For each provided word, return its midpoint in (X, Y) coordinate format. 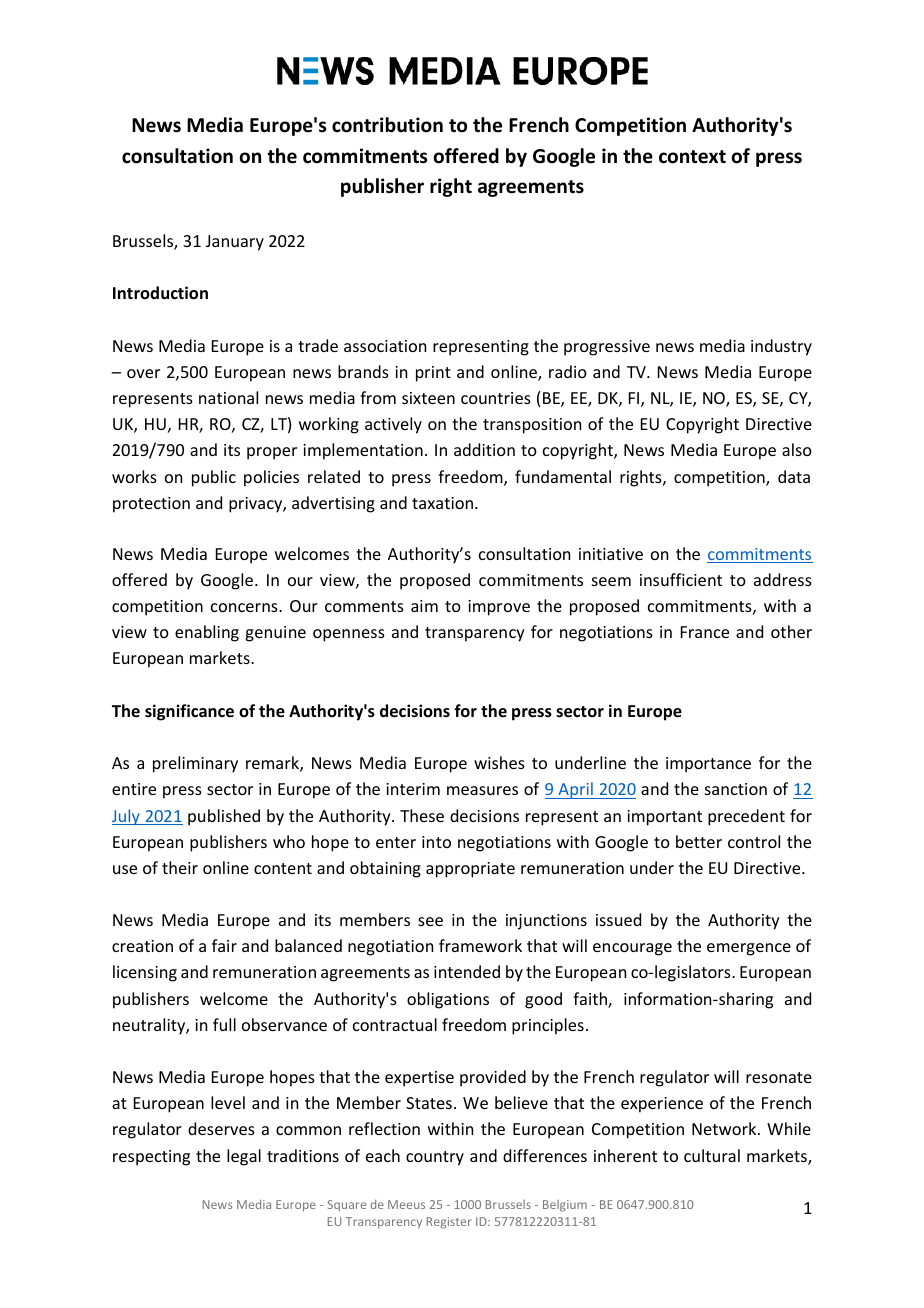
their (180, 867)
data (794, 476)
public (214, 478)
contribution (387, 125)
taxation (442, 503)
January (235, 243)
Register (449, 1223)
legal (244, 1157)
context (692, 157)
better (699, 841)
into (436, 842)
